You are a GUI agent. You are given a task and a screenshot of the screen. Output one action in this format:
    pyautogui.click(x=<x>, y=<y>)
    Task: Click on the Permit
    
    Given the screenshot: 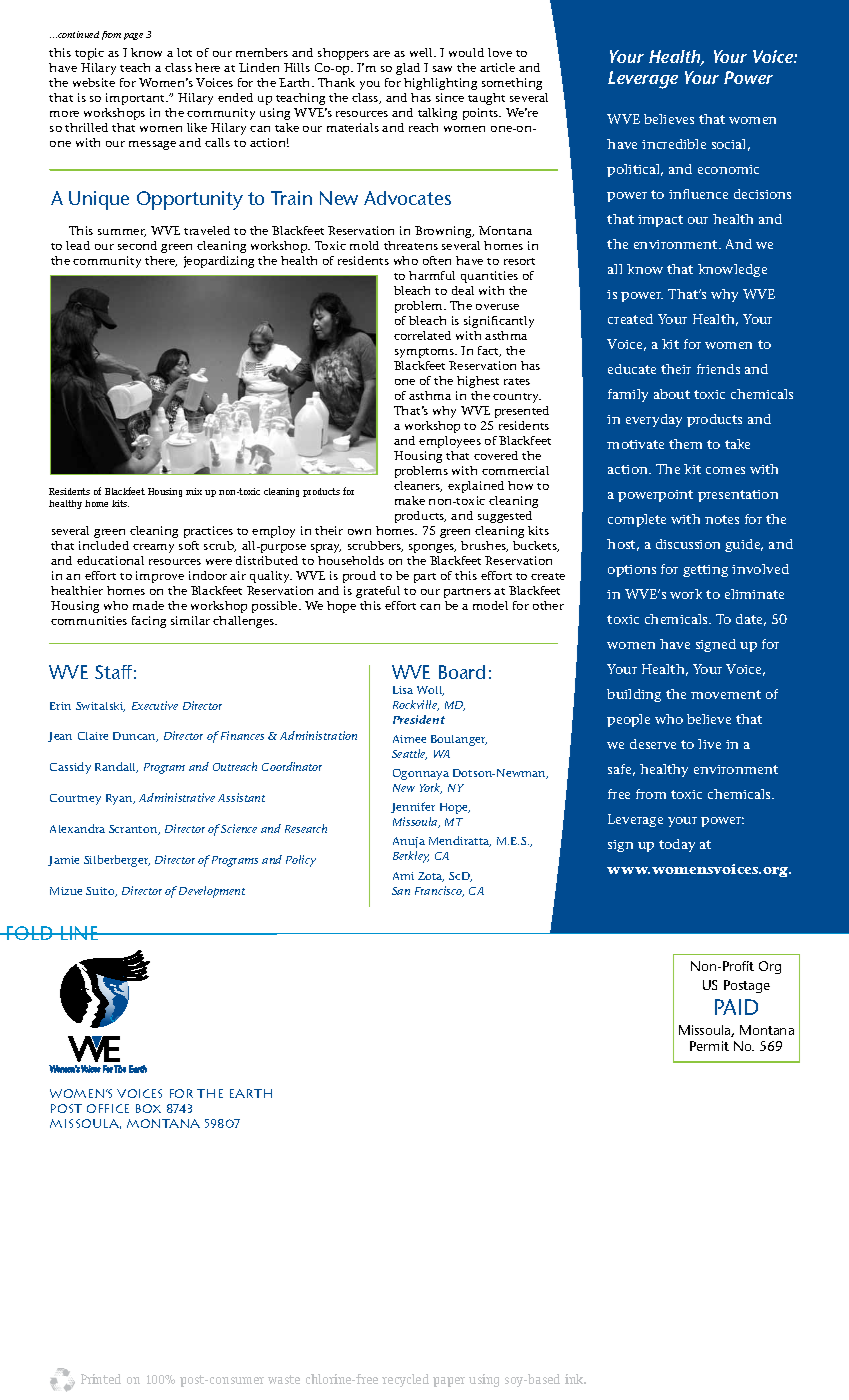 What is the action you would take?
    pyautogui.click(x=709, y=1046)
